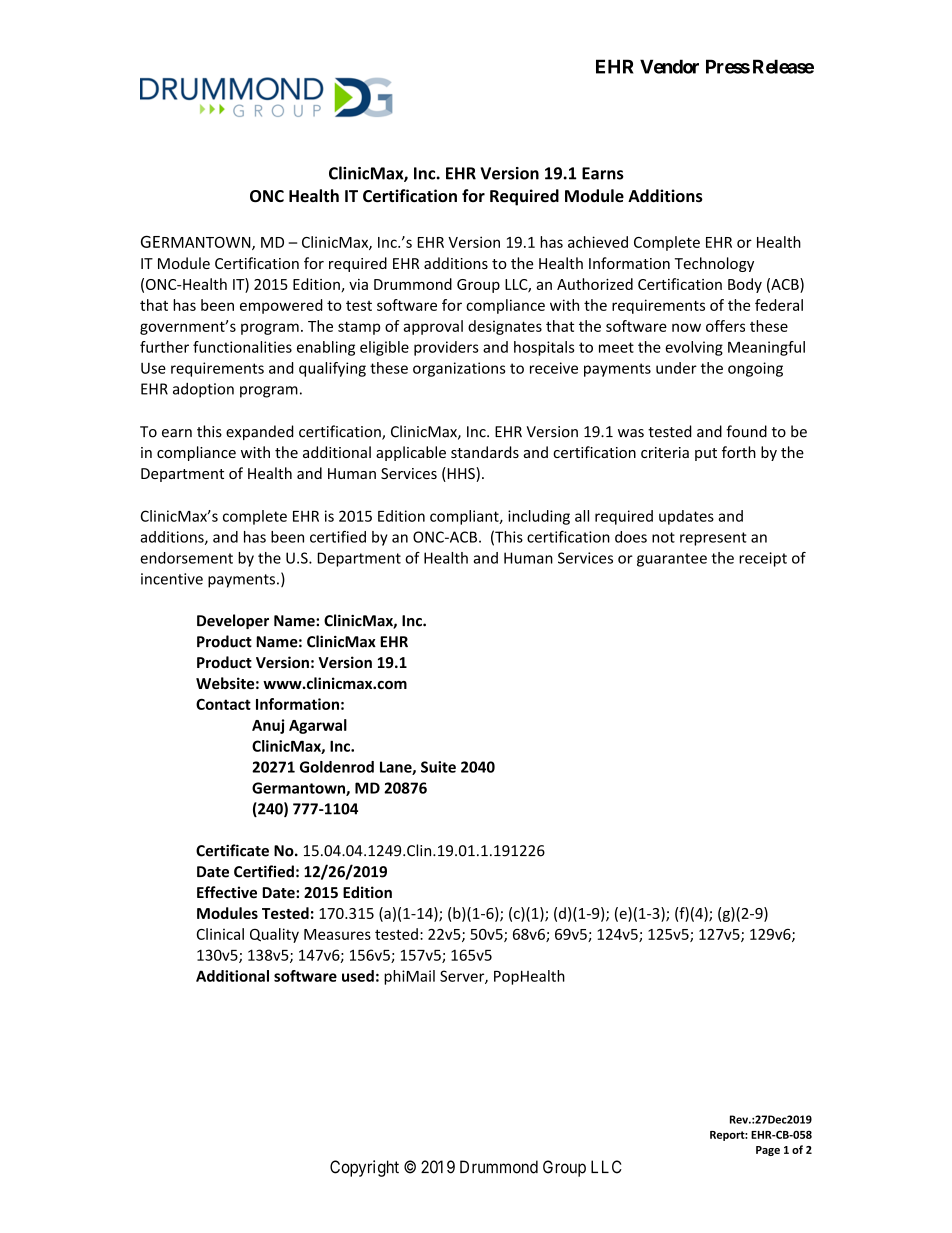 Image resolution: width=952 pixels, height=1233 pixels. I want to click on guarantee, so click(672, 560).
